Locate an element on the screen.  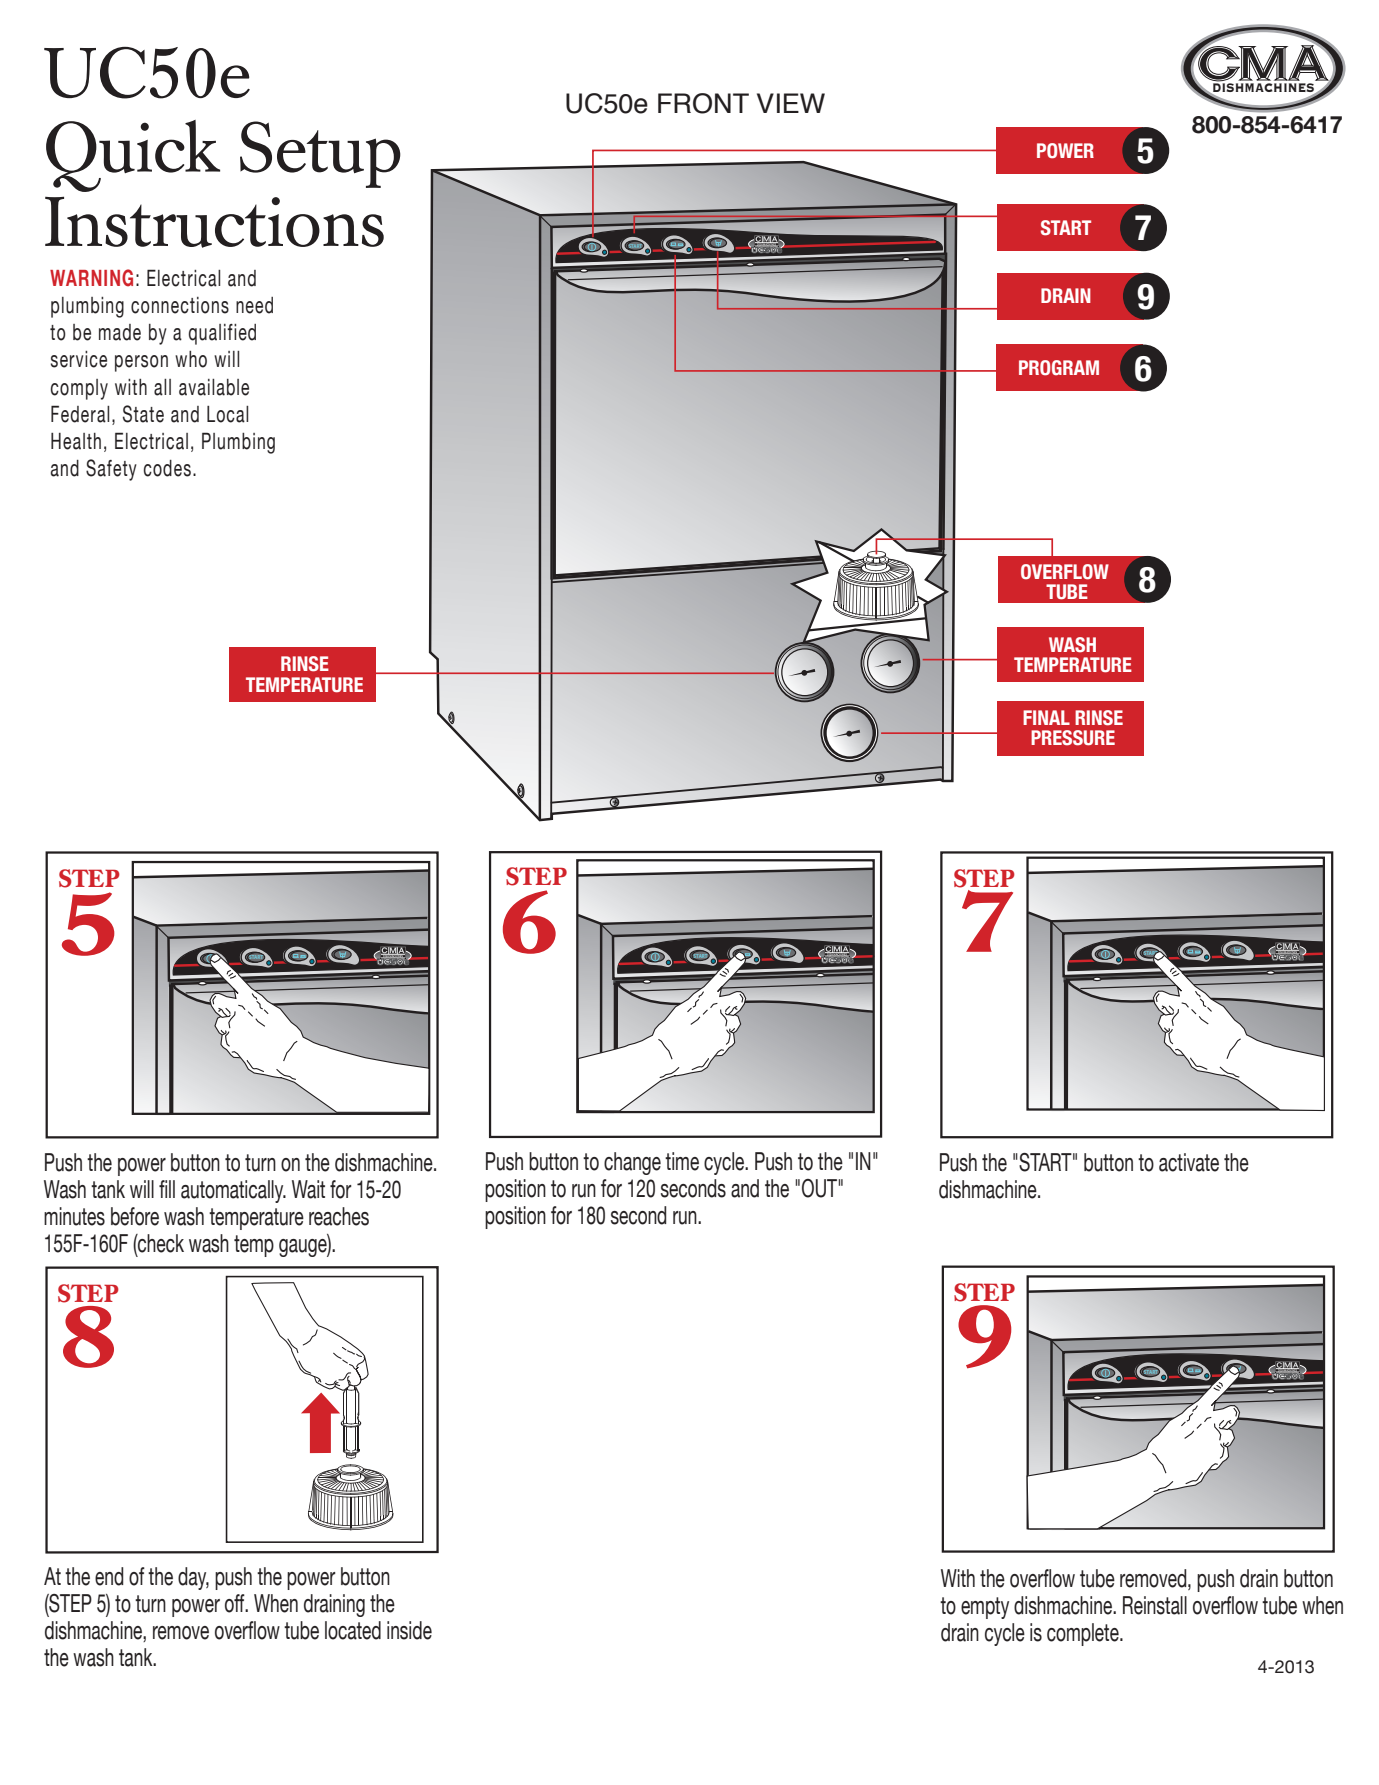
fill is located at coordinates (167, 1189).
